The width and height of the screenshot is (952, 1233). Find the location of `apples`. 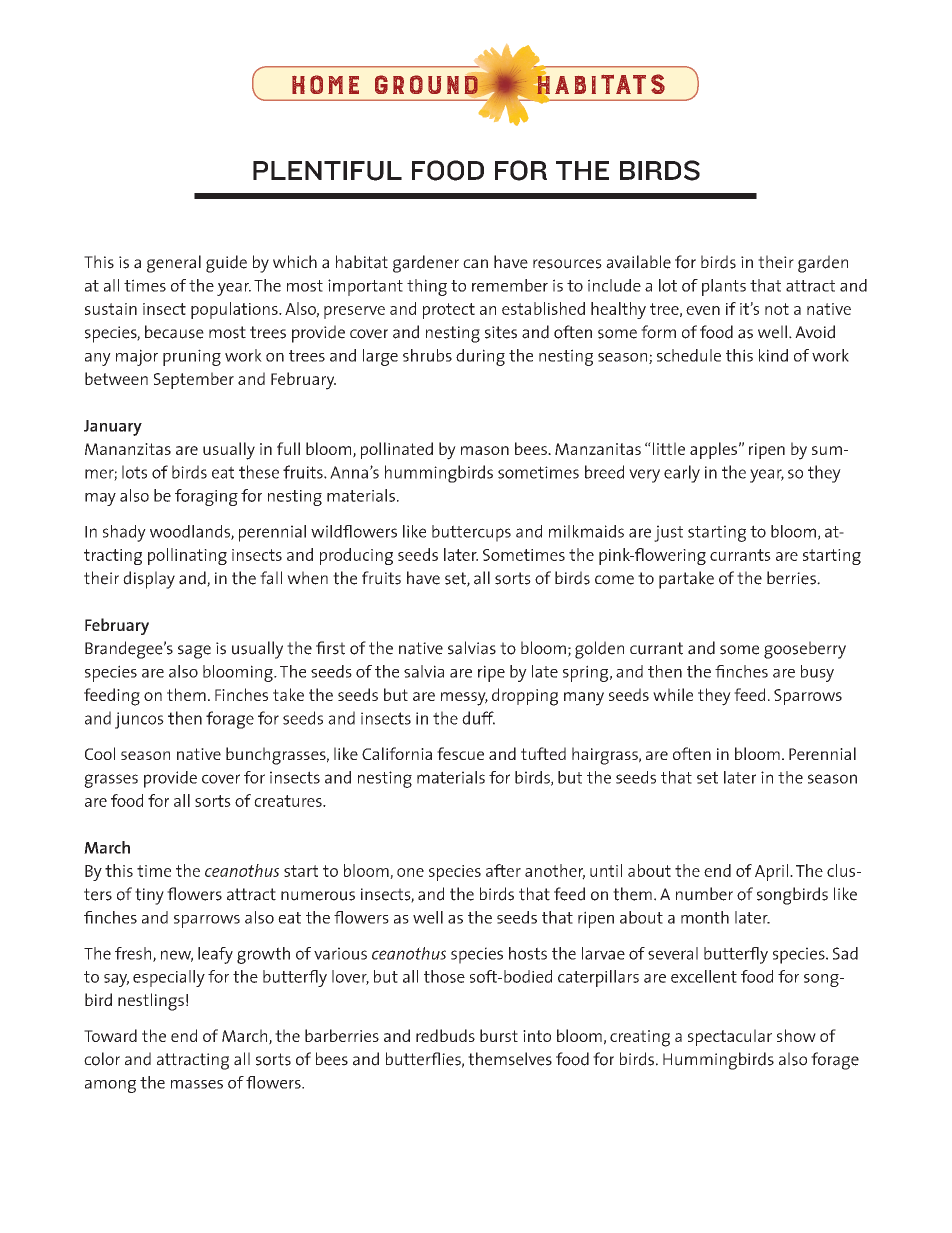

apples is located at coordinates (713, 450).
